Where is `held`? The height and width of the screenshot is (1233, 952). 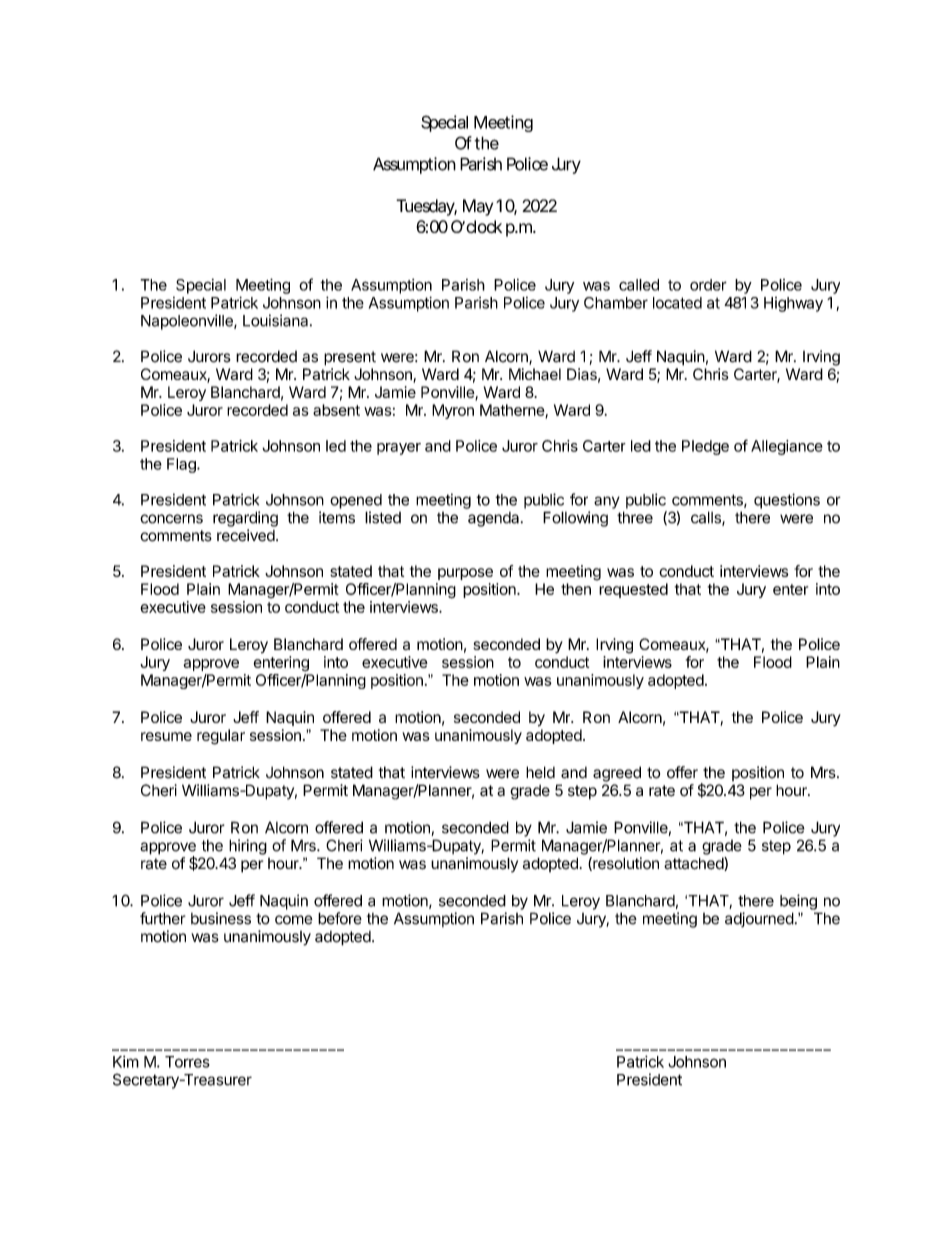
held is located at coordinates (540, 772).
